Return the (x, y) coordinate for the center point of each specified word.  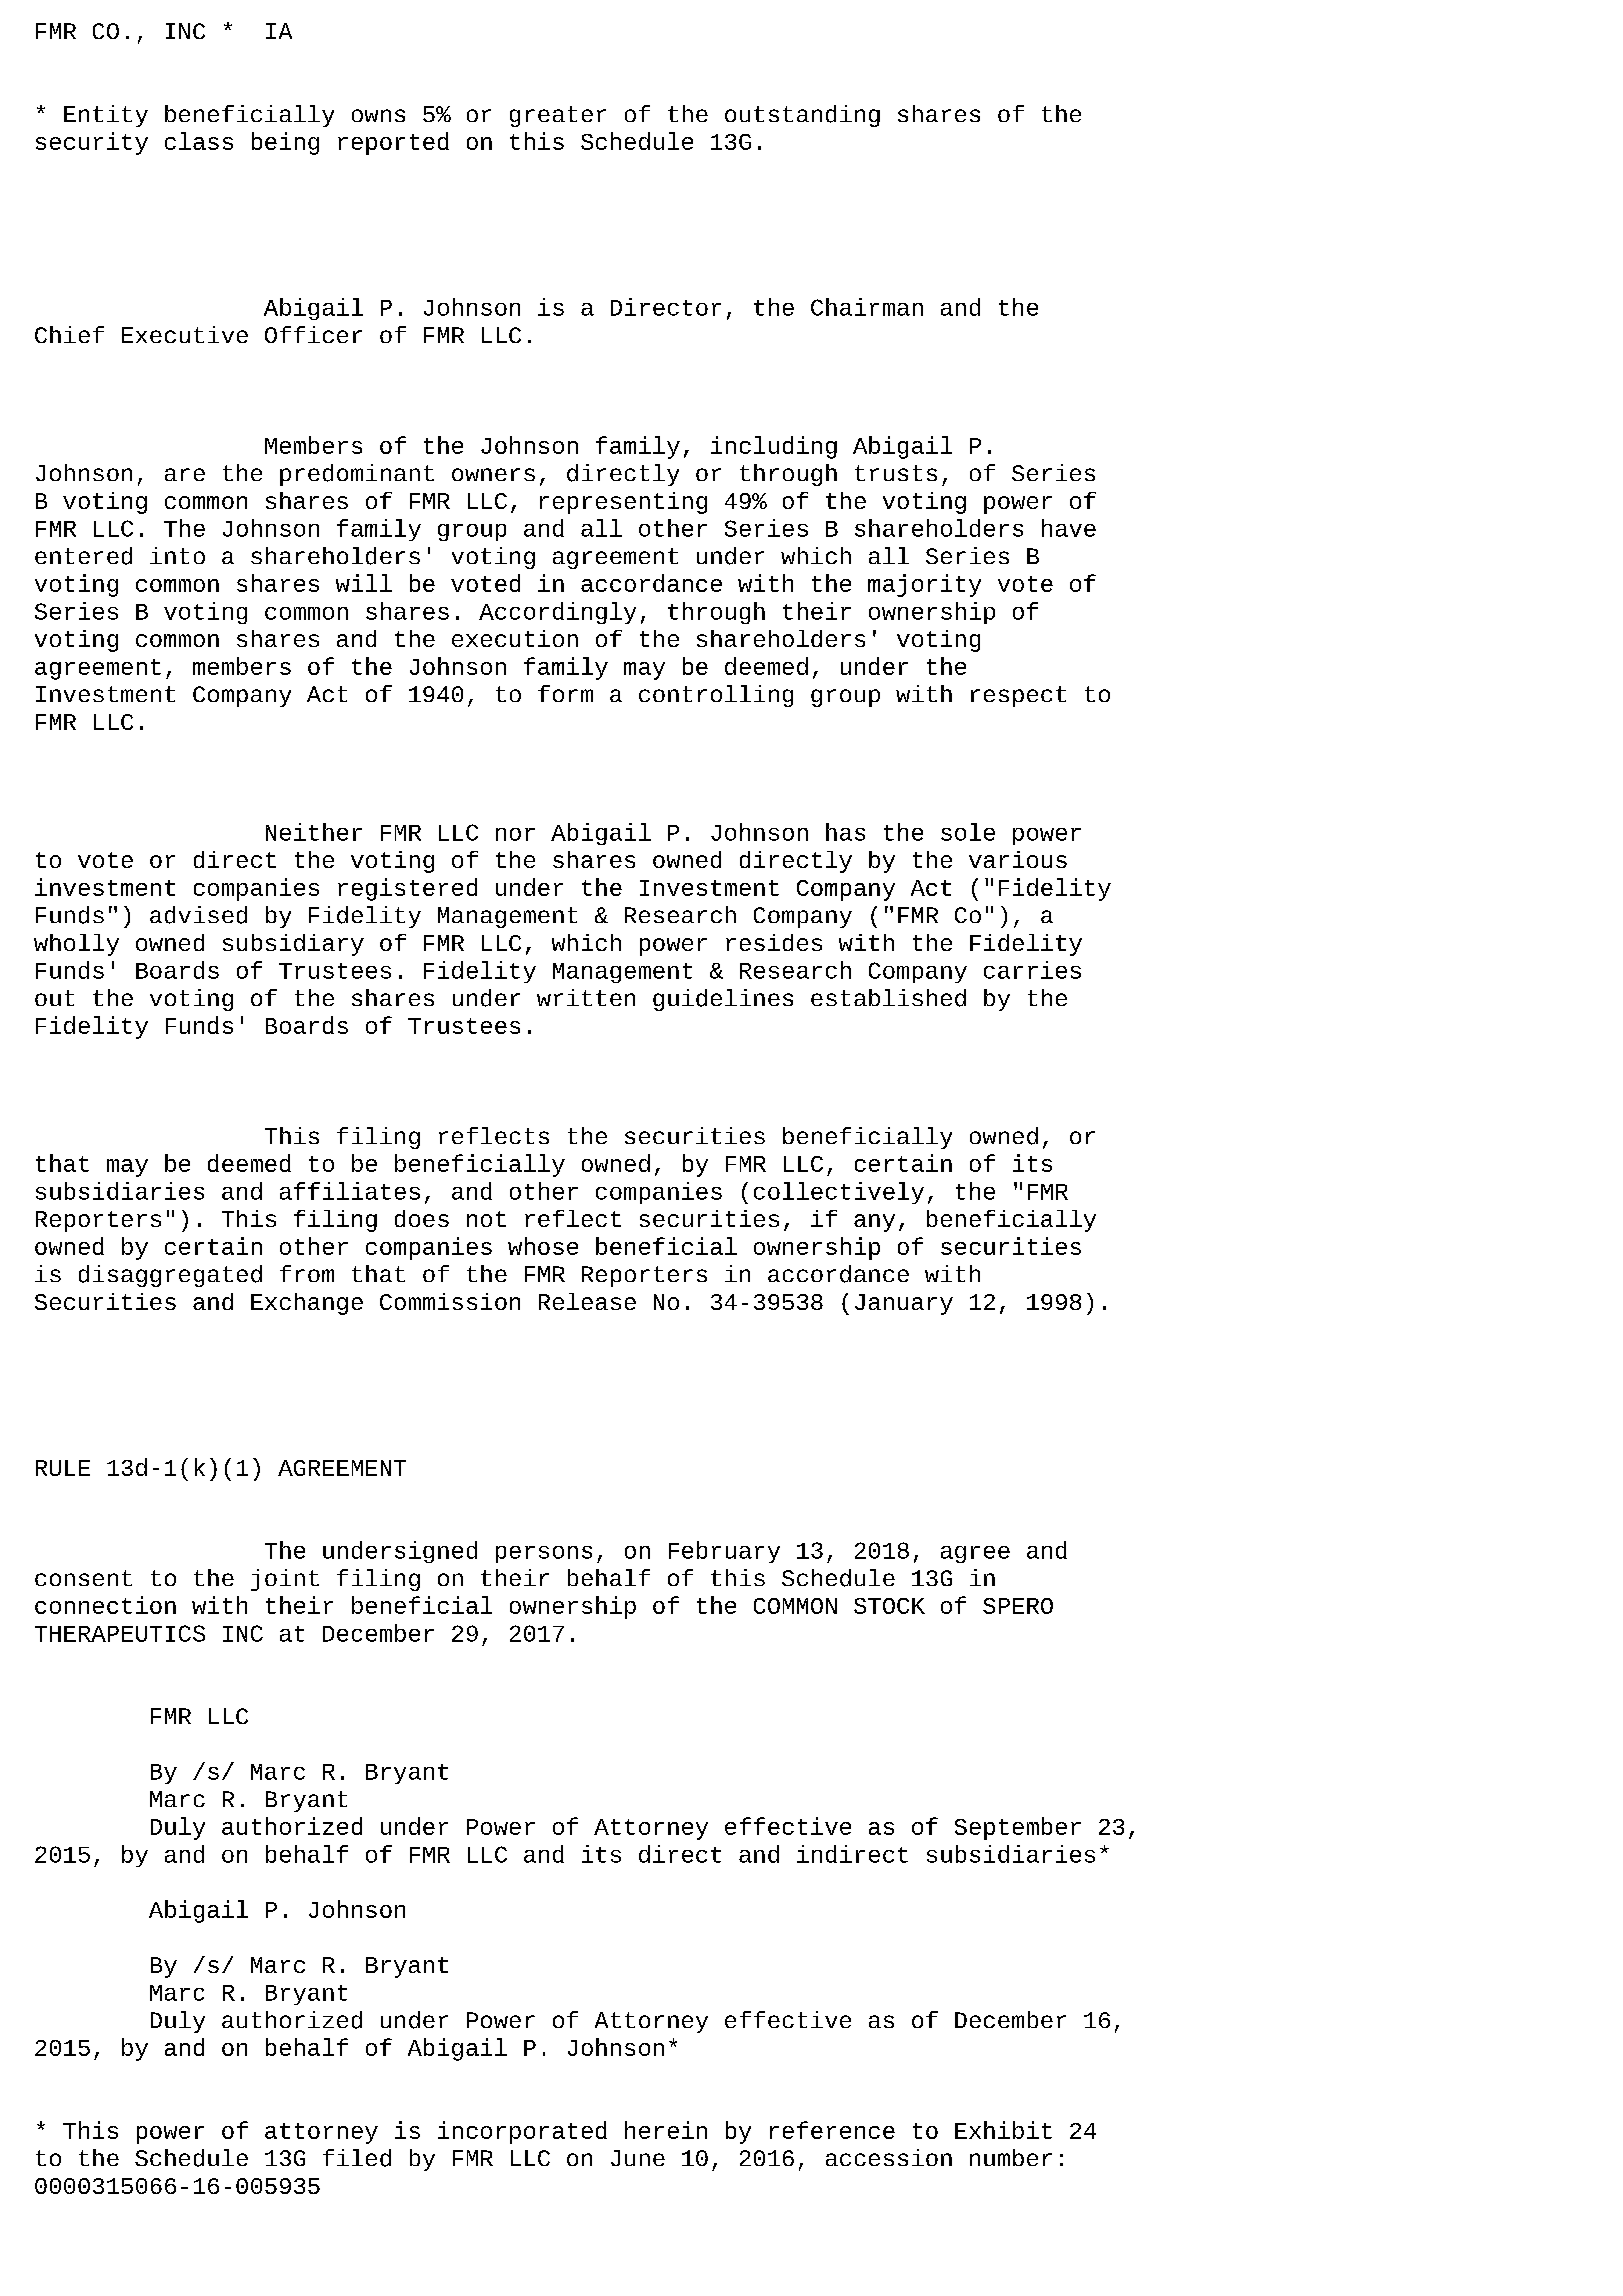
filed (357, 2158)
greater (558, 116)
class (199, 141)
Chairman (867, 307)
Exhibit (1003, 2130)
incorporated (522, 2132)
